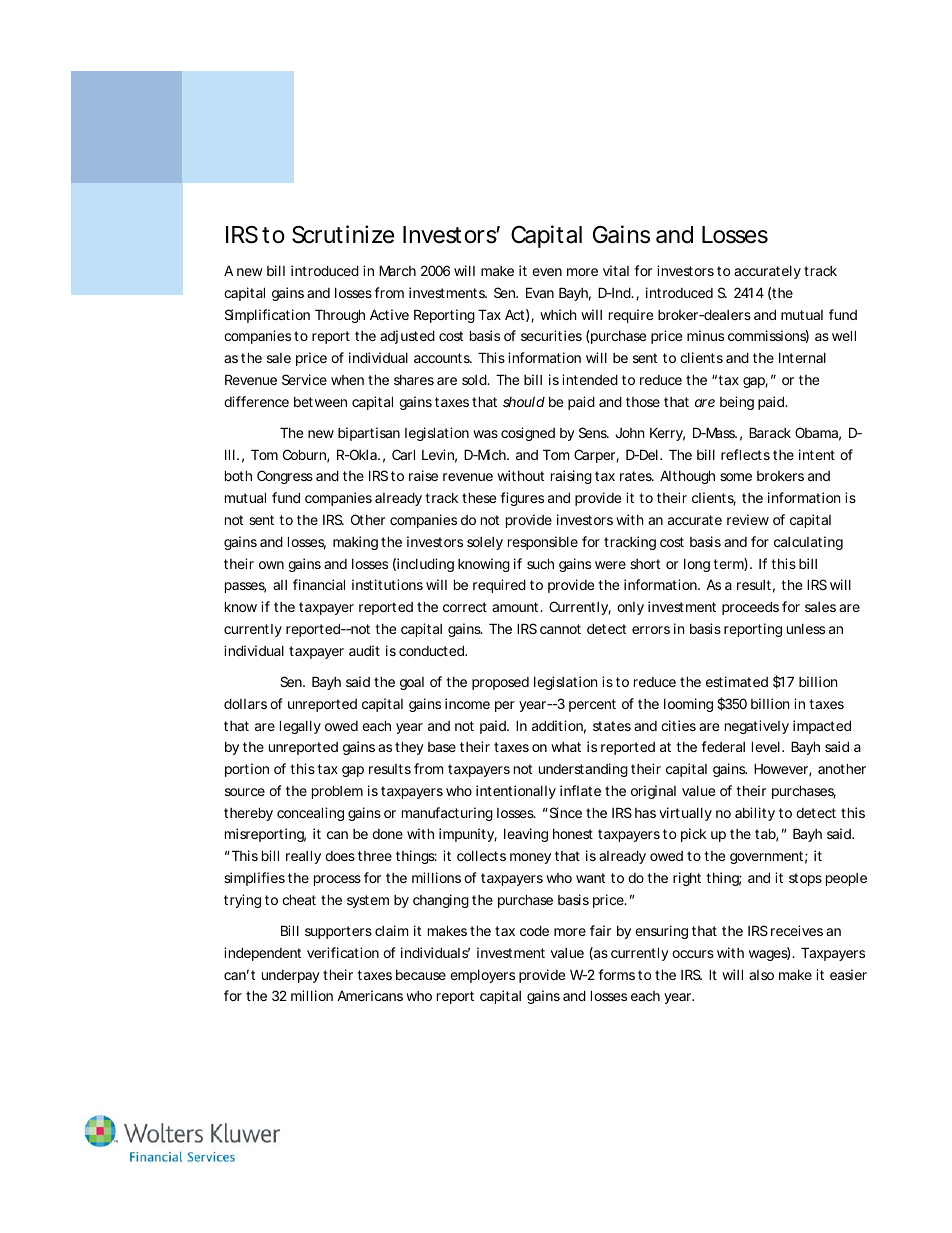 This document has width=952, height=1233. I want to click on Scrutinize, so click(343, 234).
